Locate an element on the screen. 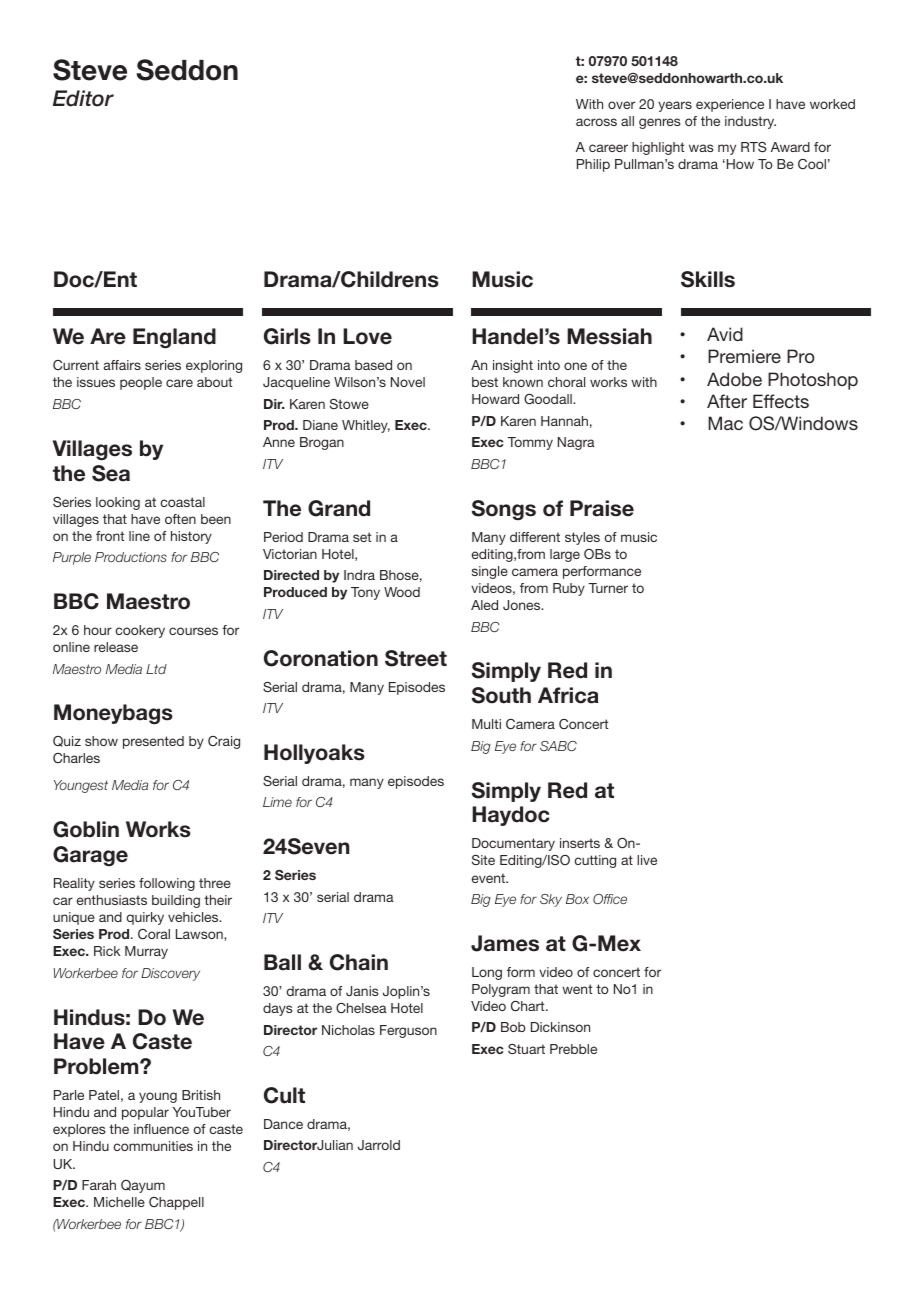 This screenshot has width=924, height=1308. history is located at coordinates (191, 537).
